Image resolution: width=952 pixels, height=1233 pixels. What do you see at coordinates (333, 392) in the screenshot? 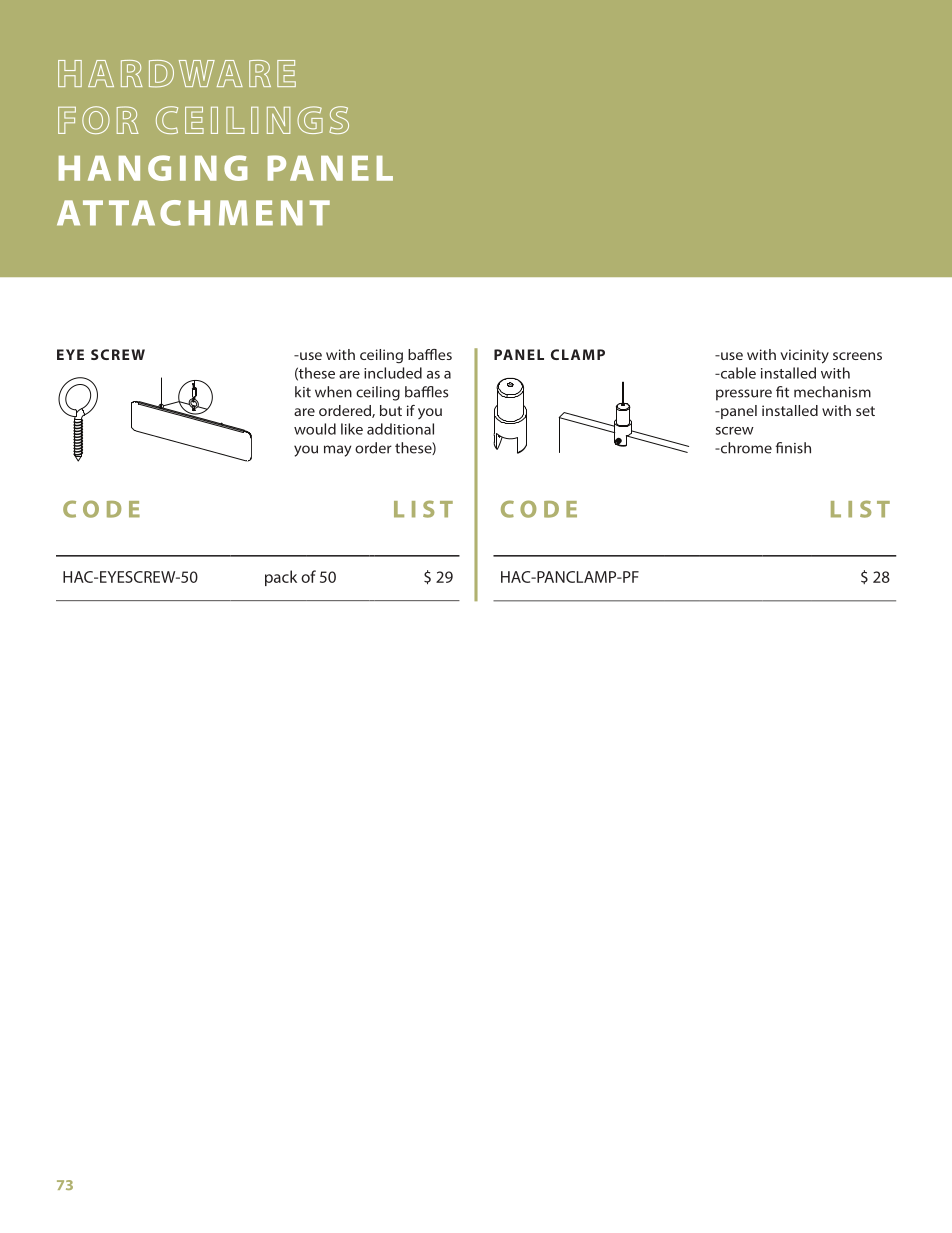
I see `when` at bounding box center [333, 392].
